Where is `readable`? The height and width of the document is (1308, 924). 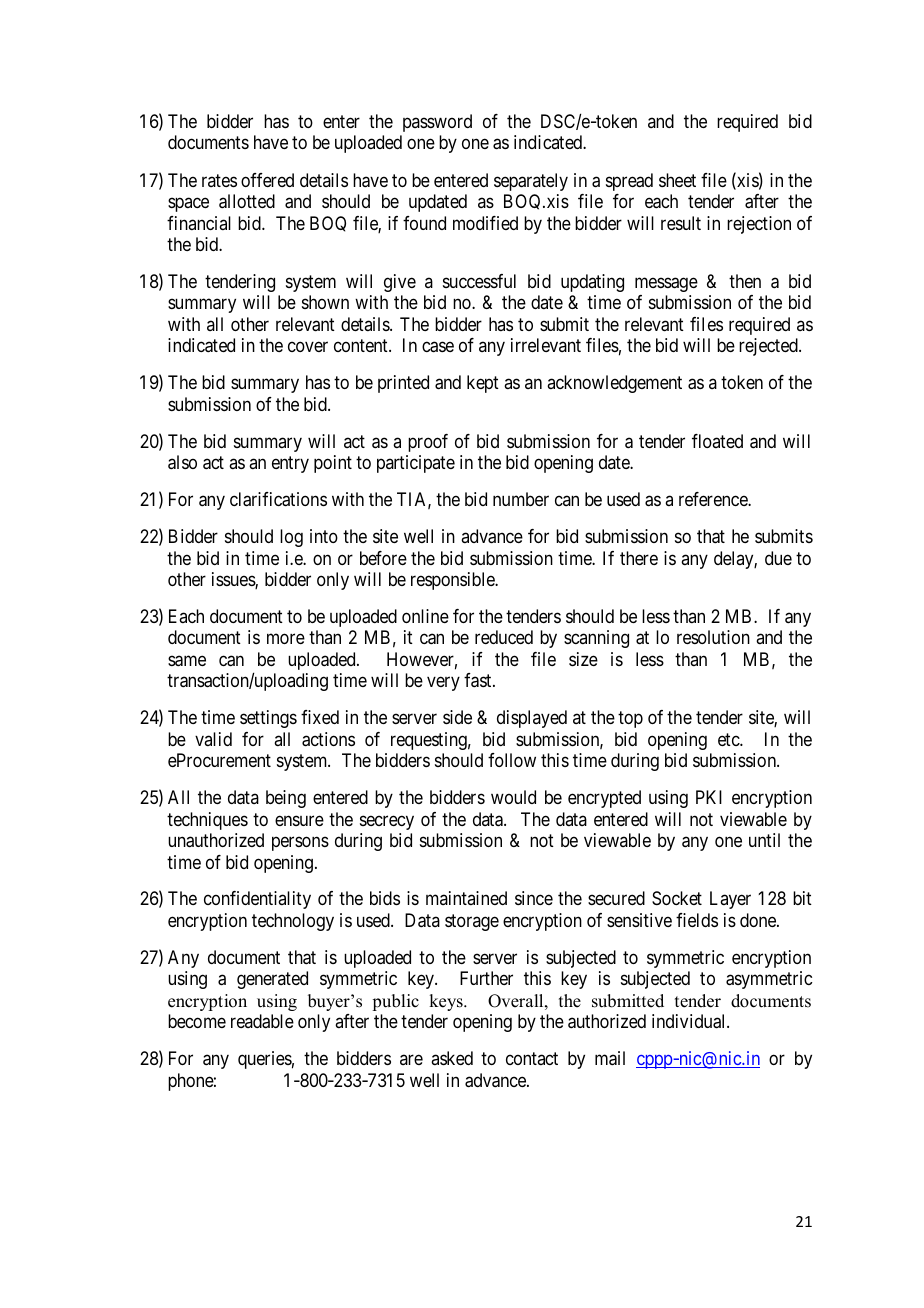 readable is located at coordinates (262, 1021).
